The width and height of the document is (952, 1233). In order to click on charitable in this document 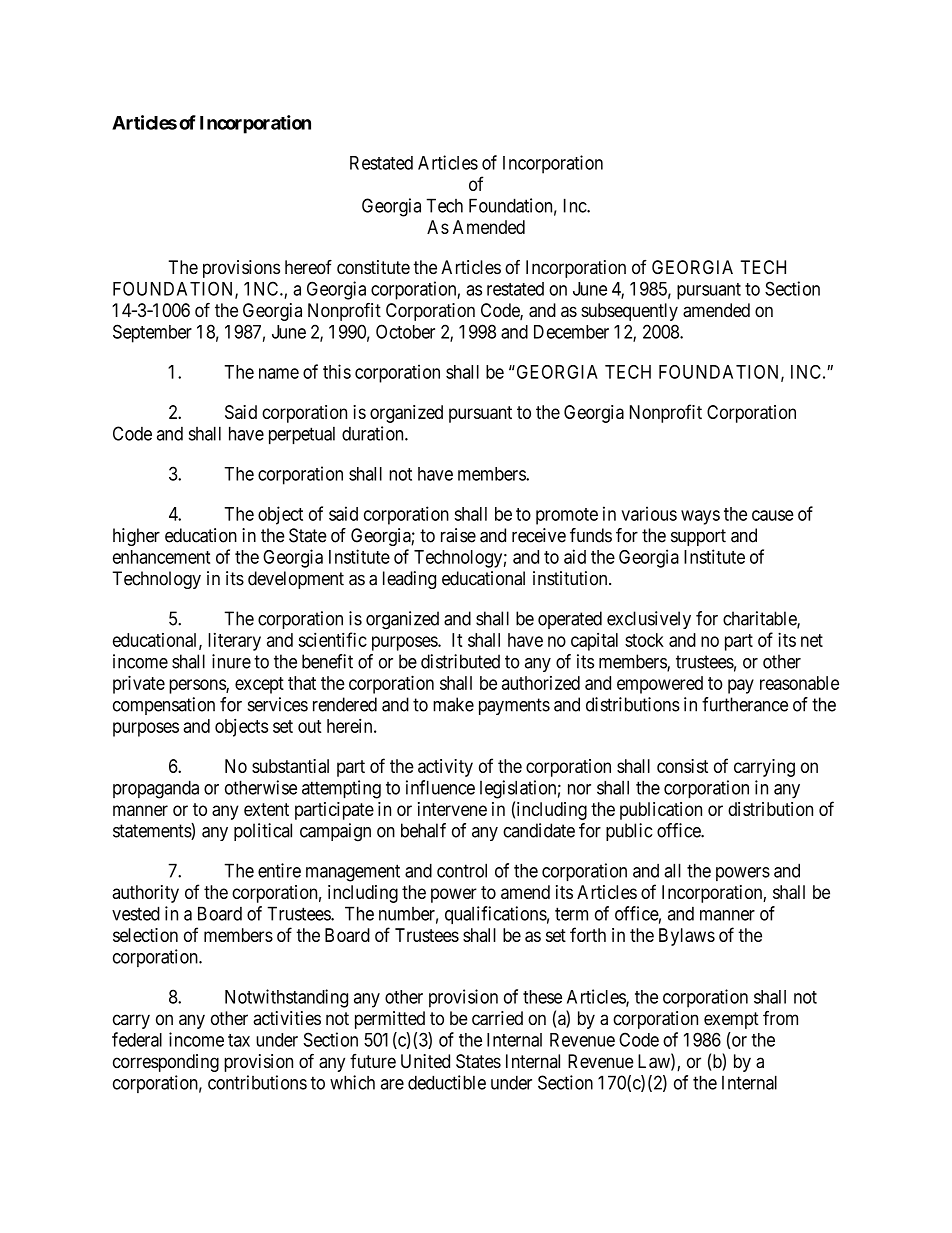, I will do `click(760, 619)`.
